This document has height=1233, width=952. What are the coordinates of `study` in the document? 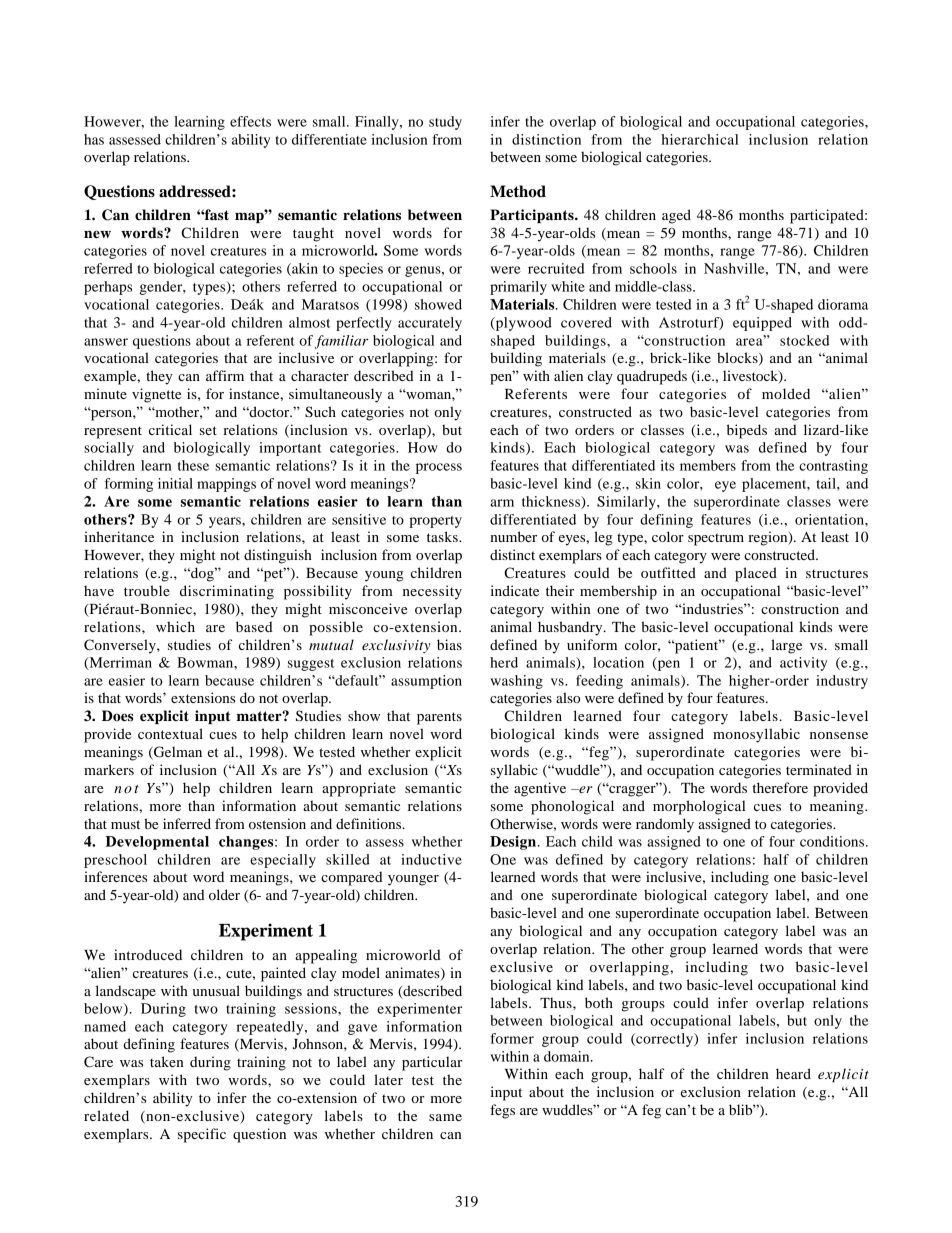 It's located at (445, 123).
